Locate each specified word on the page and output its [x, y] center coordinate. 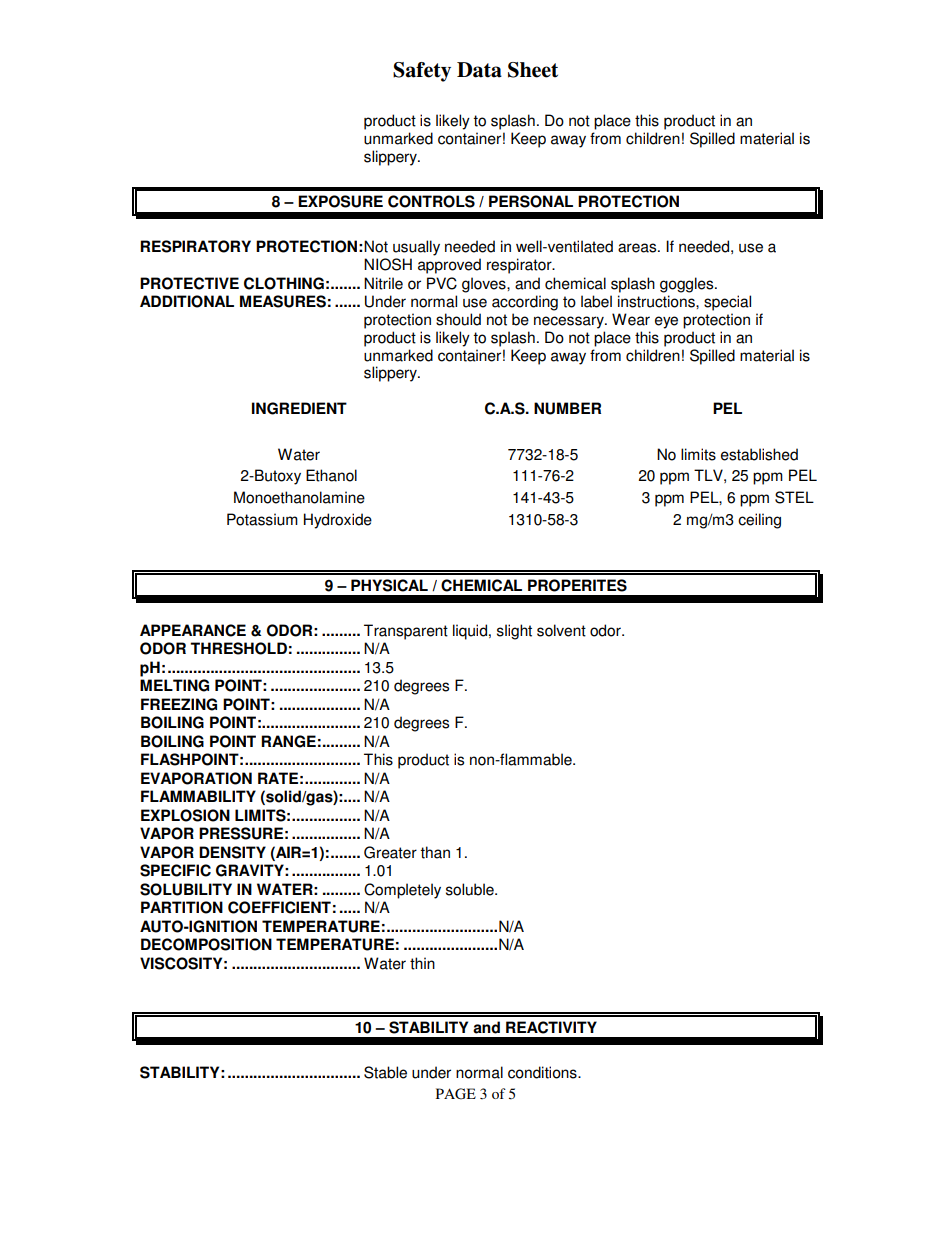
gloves [485, 285]
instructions [657, 301]
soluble [471, 889]
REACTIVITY [551, 1027]
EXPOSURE [340, 201]
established [759, 454]
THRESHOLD [238, 648]
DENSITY [232, 852]
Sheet [533, 70]
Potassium [262, 519]
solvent [561, 630]
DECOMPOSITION [206, 944]
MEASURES [283, 301]
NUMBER [567, 408]
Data [479, 70]
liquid [470, 632]
